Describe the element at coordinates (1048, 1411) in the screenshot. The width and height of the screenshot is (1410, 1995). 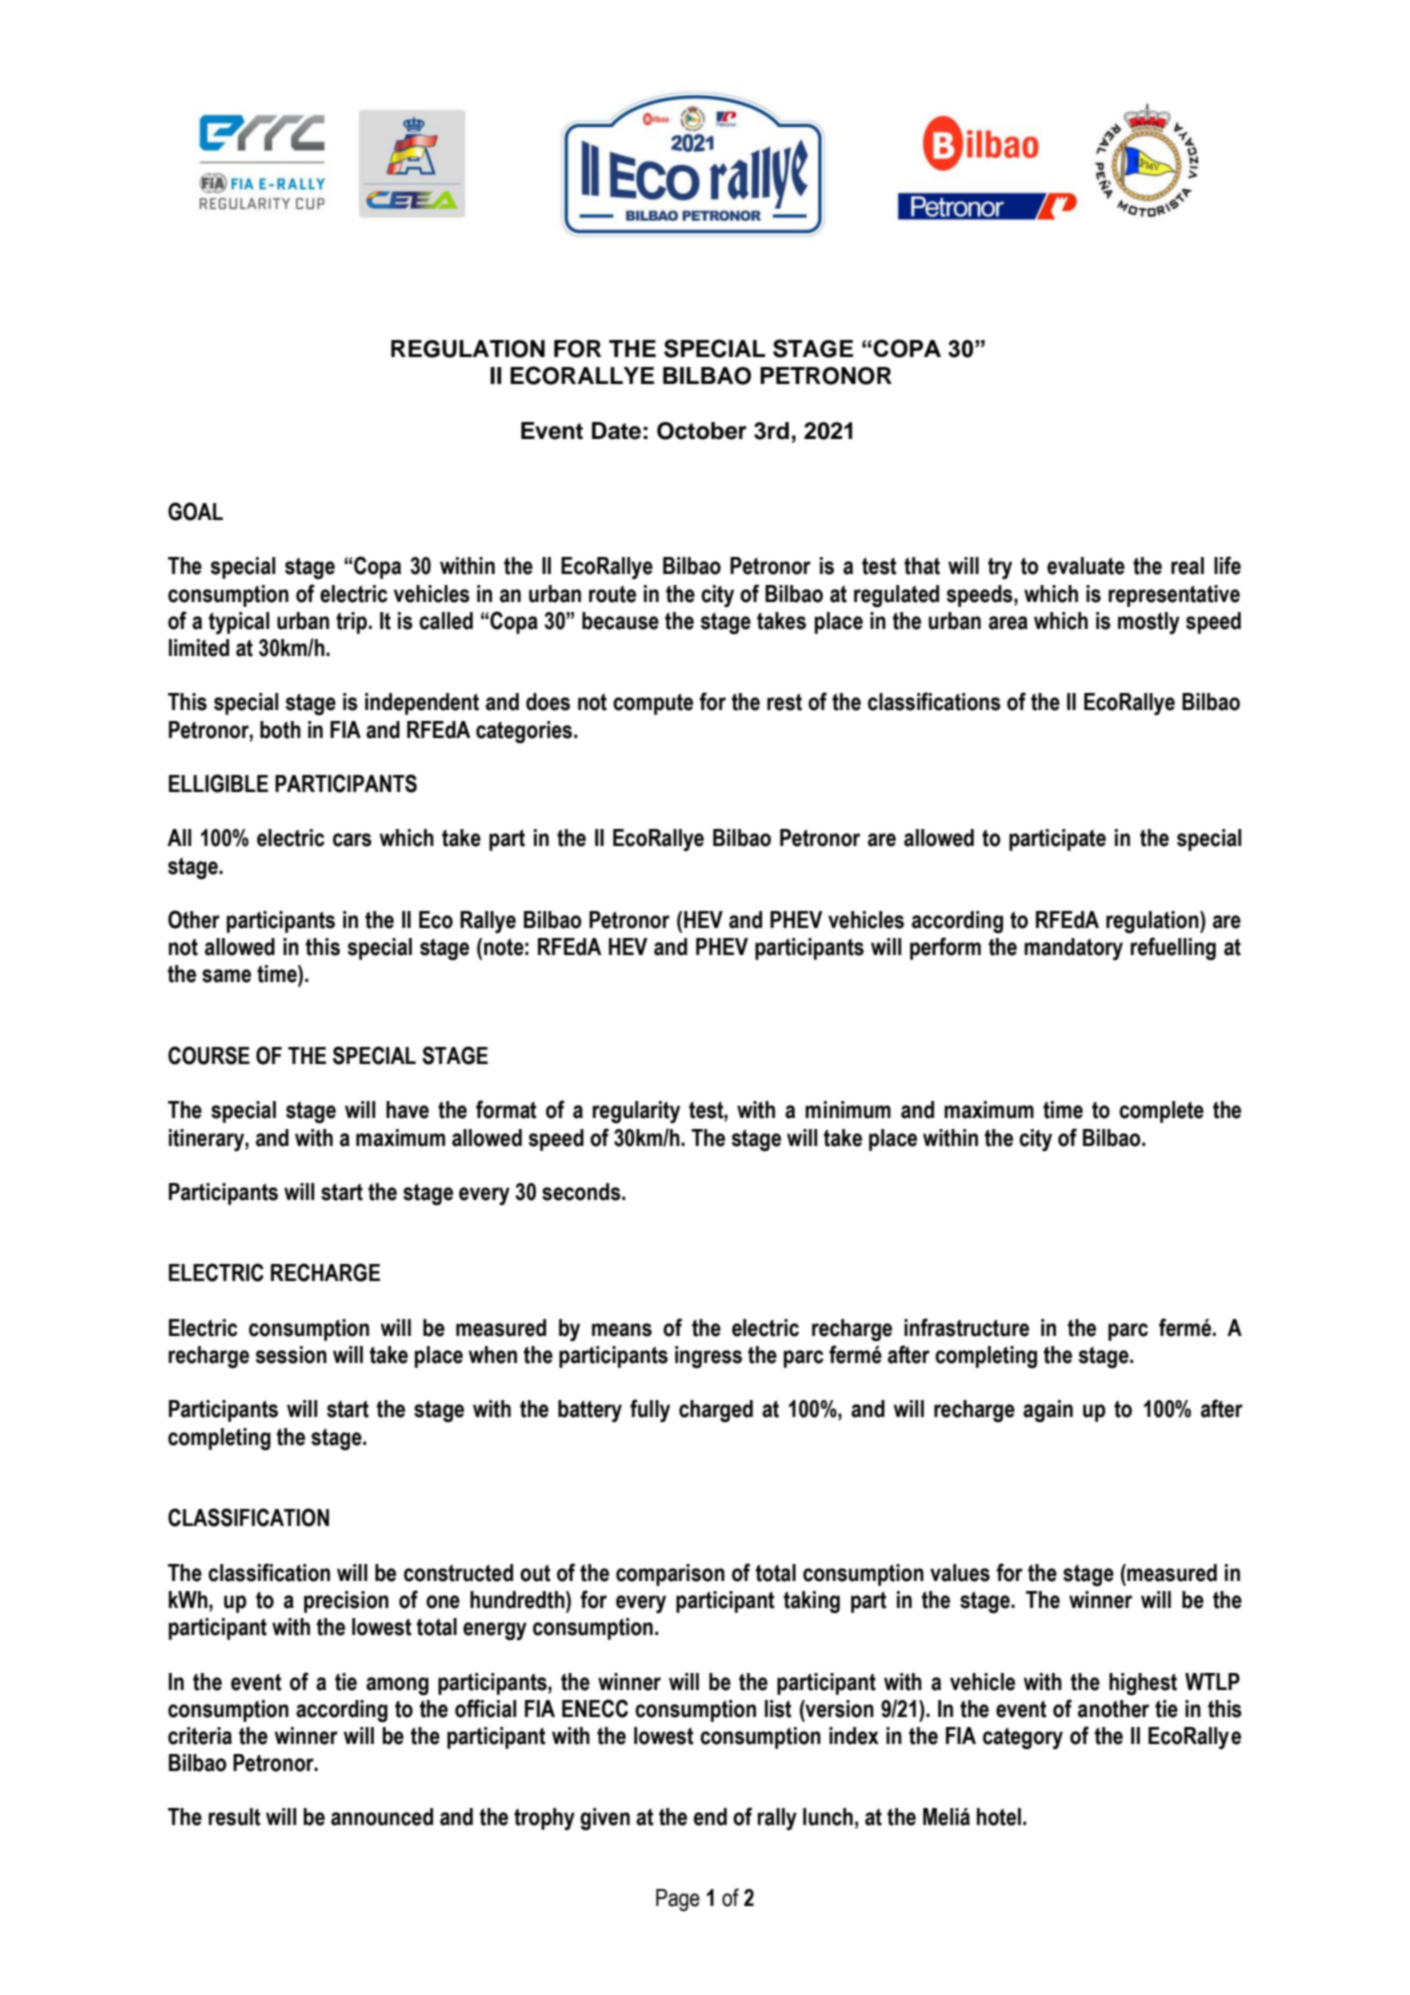
I see `again` at that location.
